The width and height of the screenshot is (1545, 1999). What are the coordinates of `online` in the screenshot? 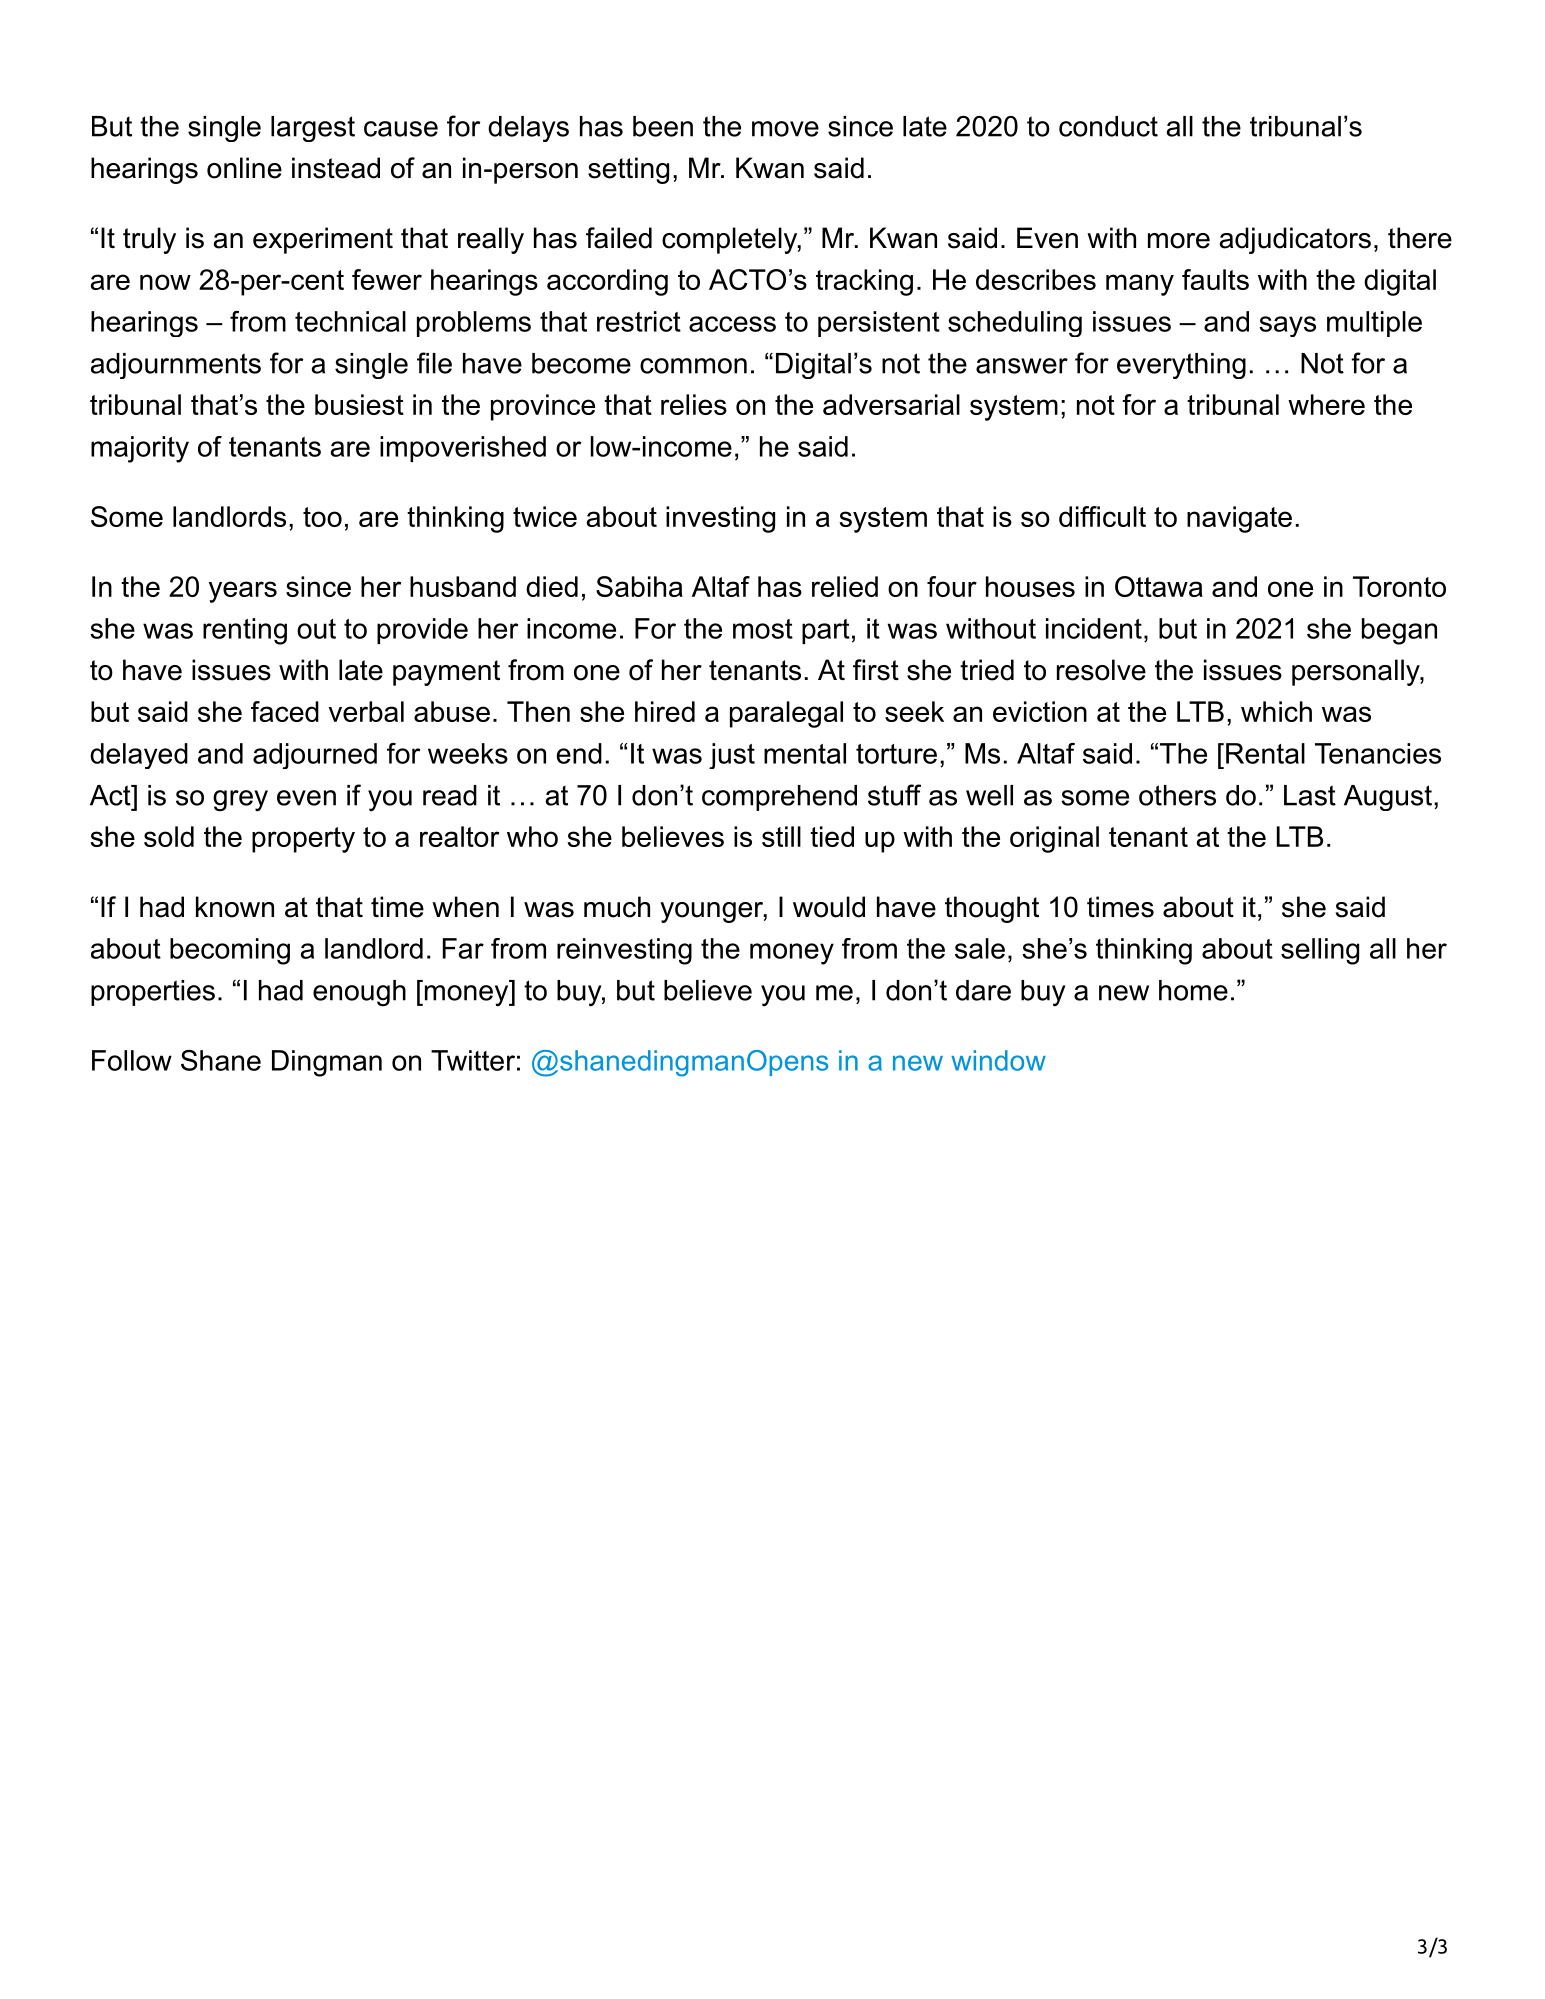 It's located at (244, 168).
